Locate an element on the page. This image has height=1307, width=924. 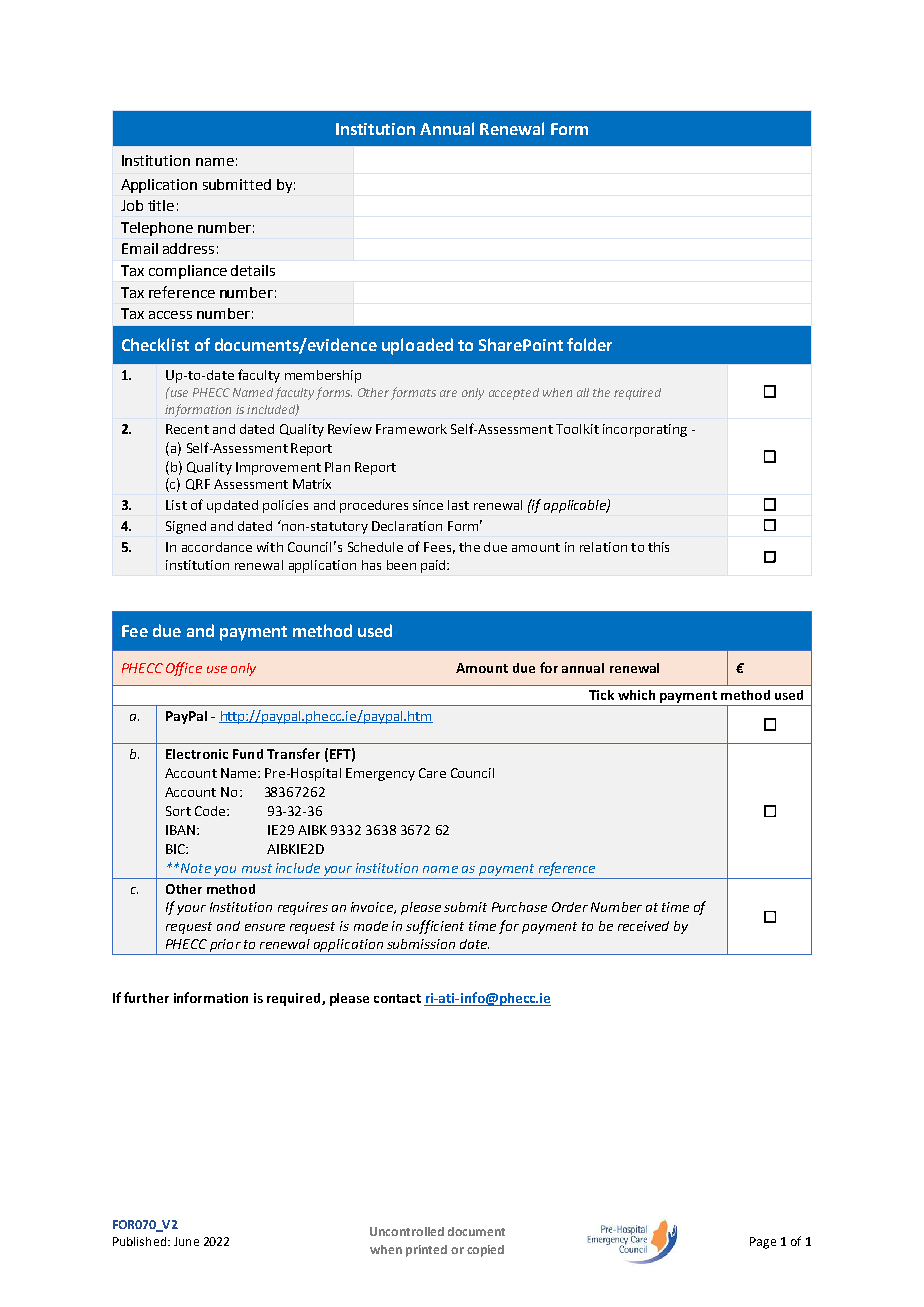
Electronic is located at coordinates (197, 754).
